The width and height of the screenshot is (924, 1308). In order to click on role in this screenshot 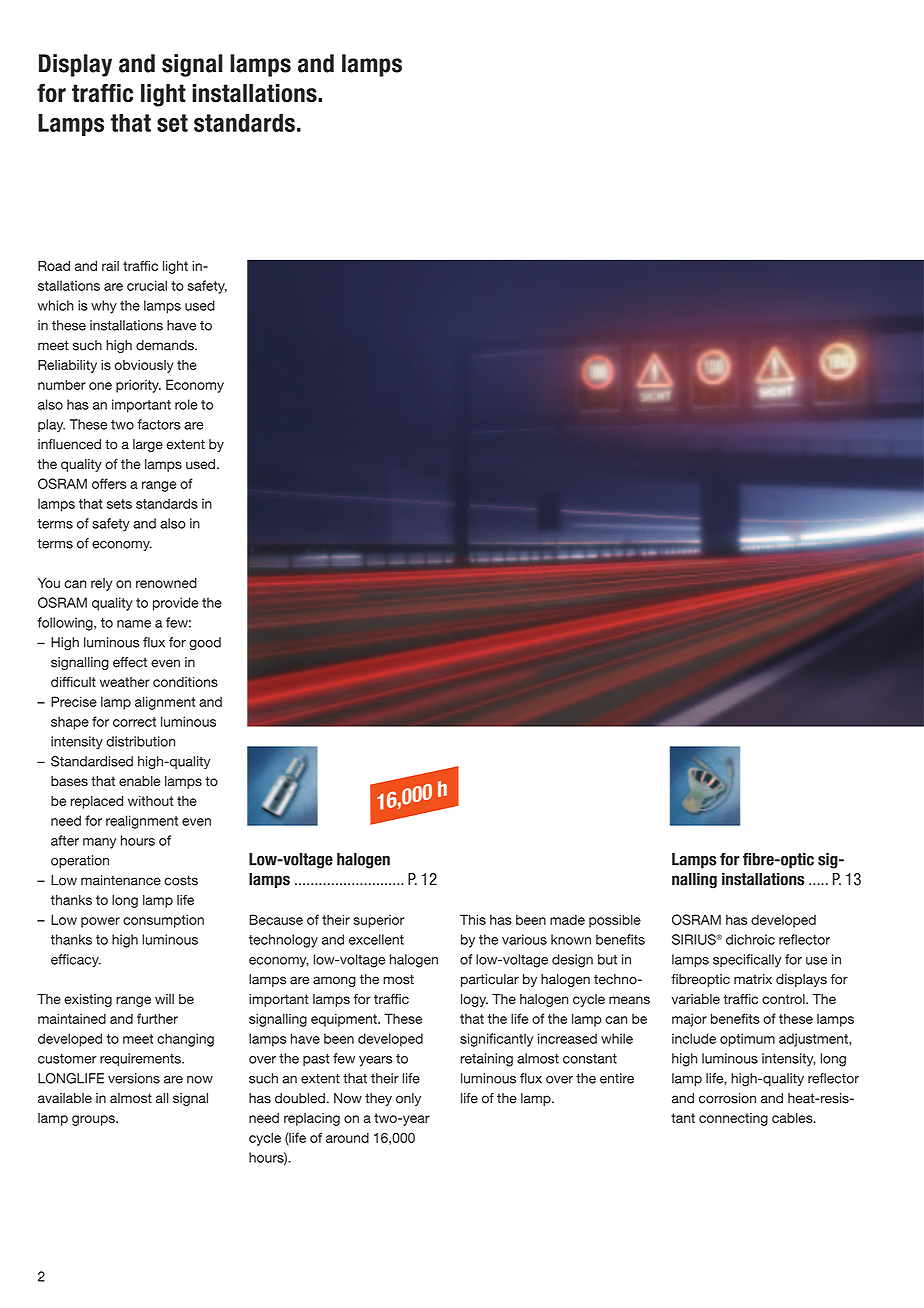, I will do `click(186, 404)`.
